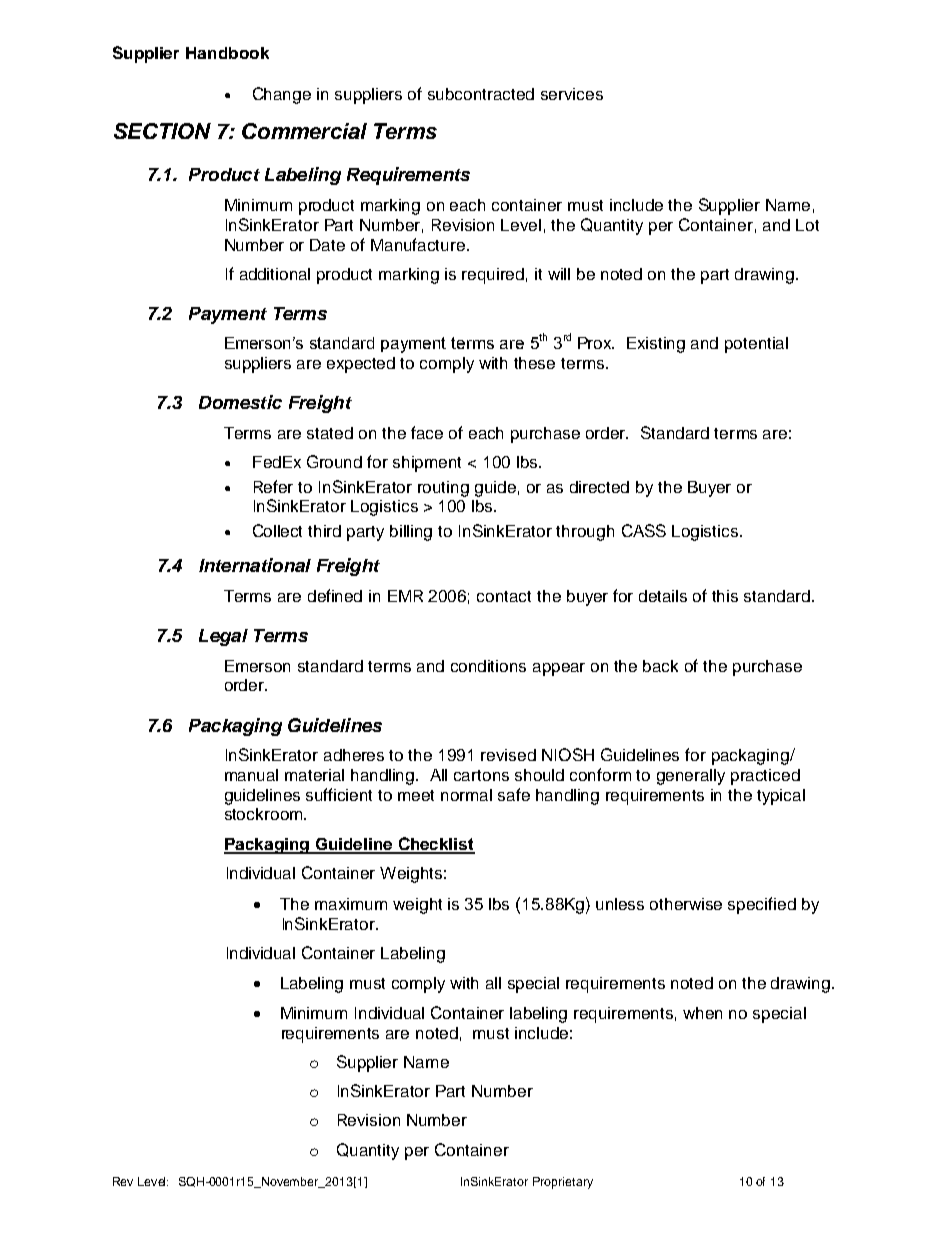  What do you see at coordinates (702, 1013) in the screenshot?
I see `when` at bounding box center [702, 1013].
